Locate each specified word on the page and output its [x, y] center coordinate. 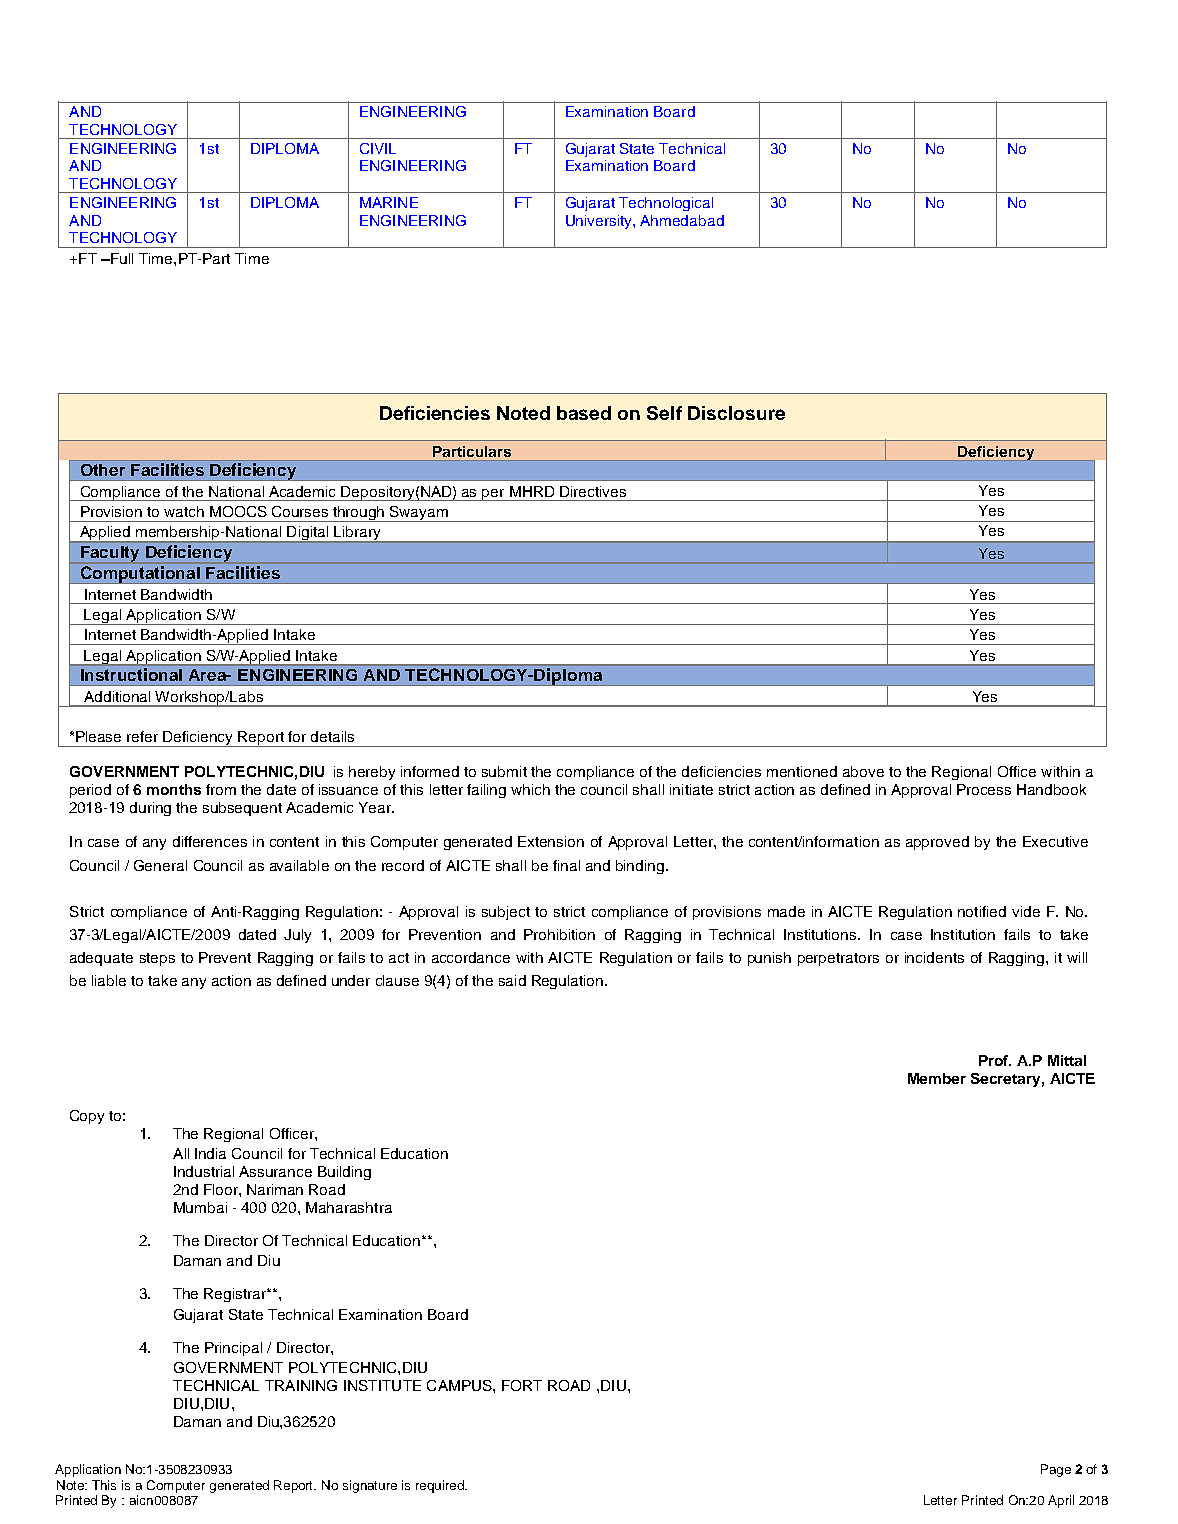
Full [121, 258]
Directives [593, 491]
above [863, 771]
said [512, 980]
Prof [995, 1060]
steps [157, 959]
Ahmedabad [682, 220]
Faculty [110, 554]
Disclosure [736, 413]
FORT [522, 1385]
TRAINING [301, 1385]
